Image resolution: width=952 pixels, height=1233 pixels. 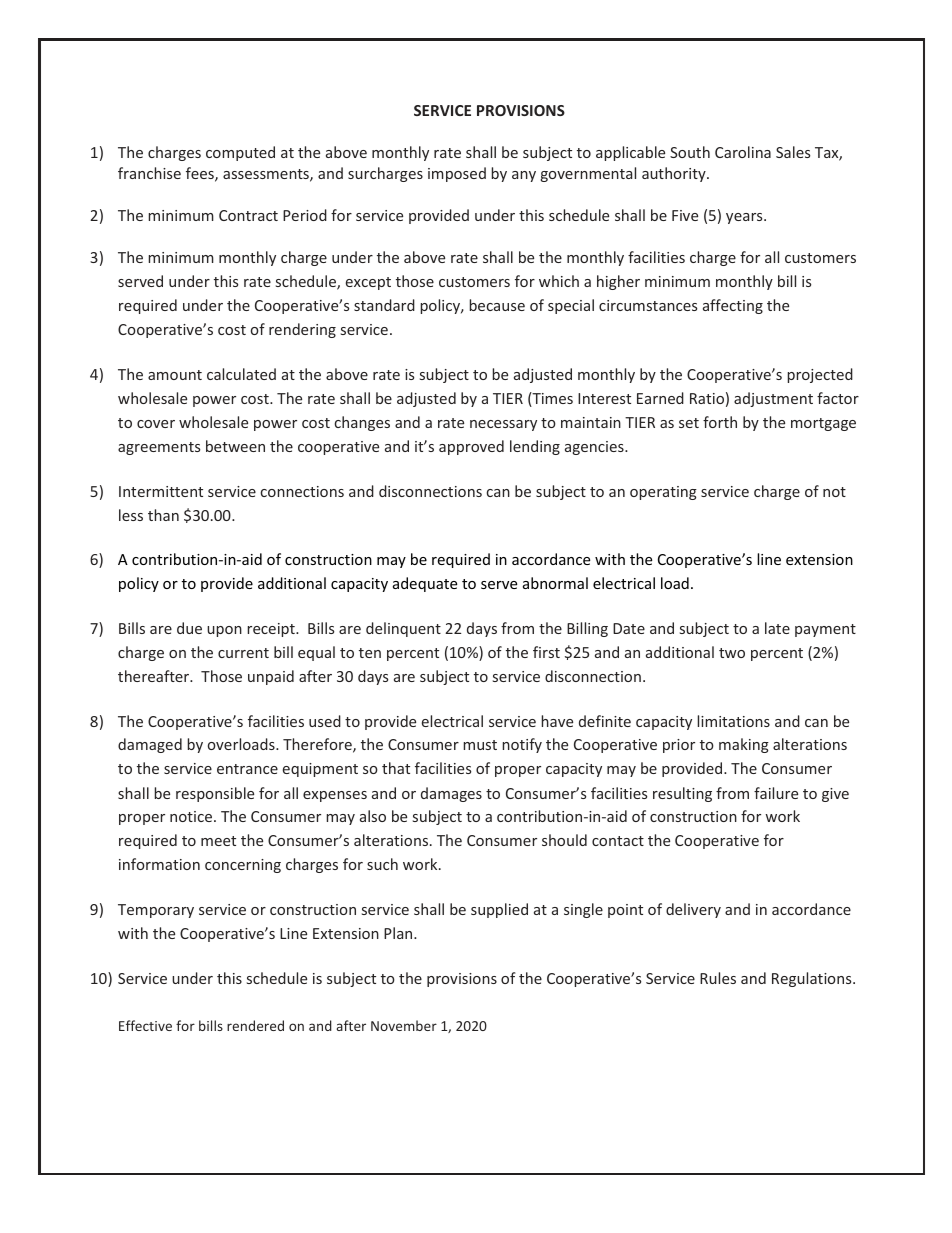 I want to click on adjustment, so click(x=773, y=399).
